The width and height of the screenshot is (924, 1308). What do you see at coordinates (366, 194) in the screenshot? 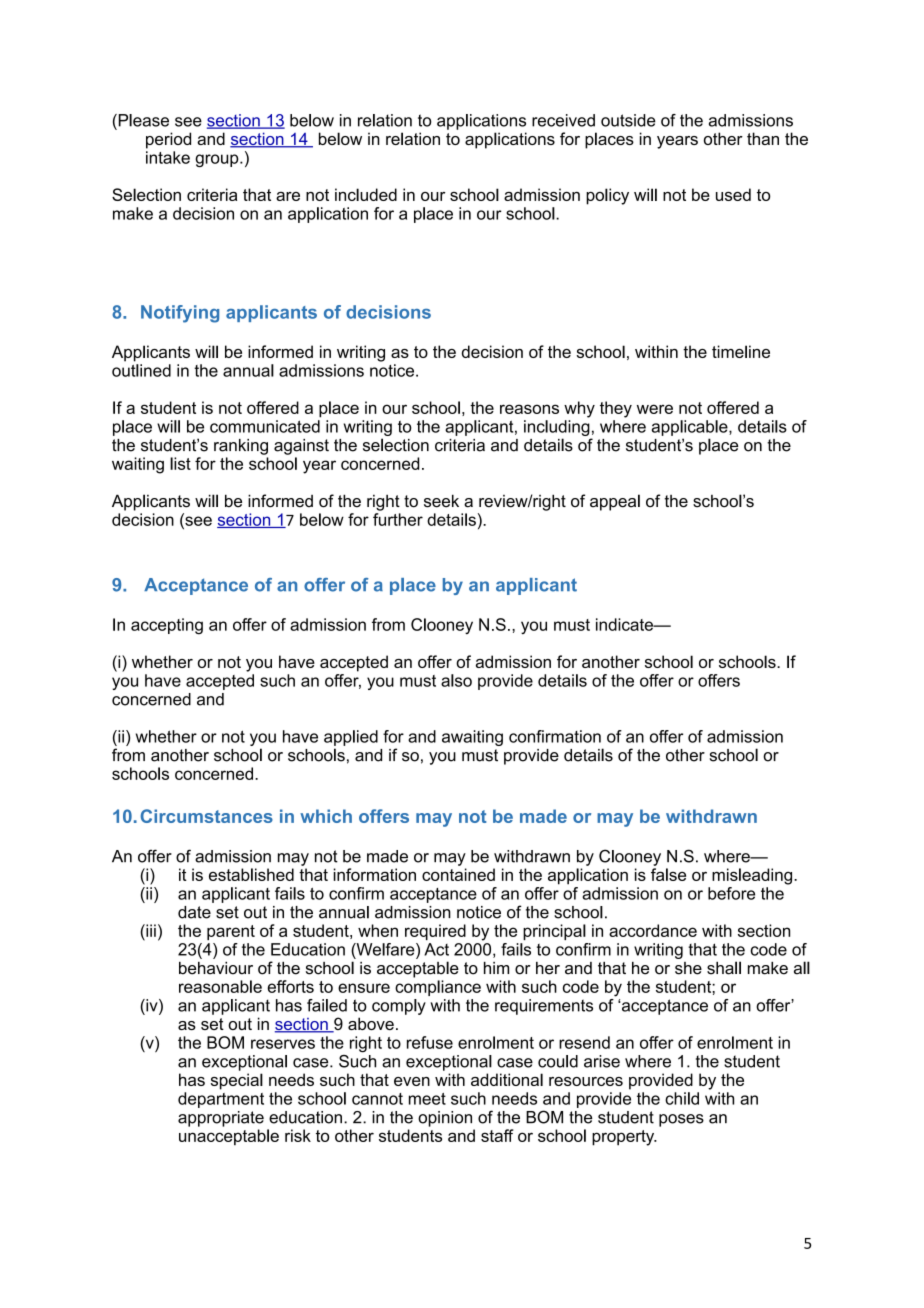
I see `included` at bounding box center [366, 194].
